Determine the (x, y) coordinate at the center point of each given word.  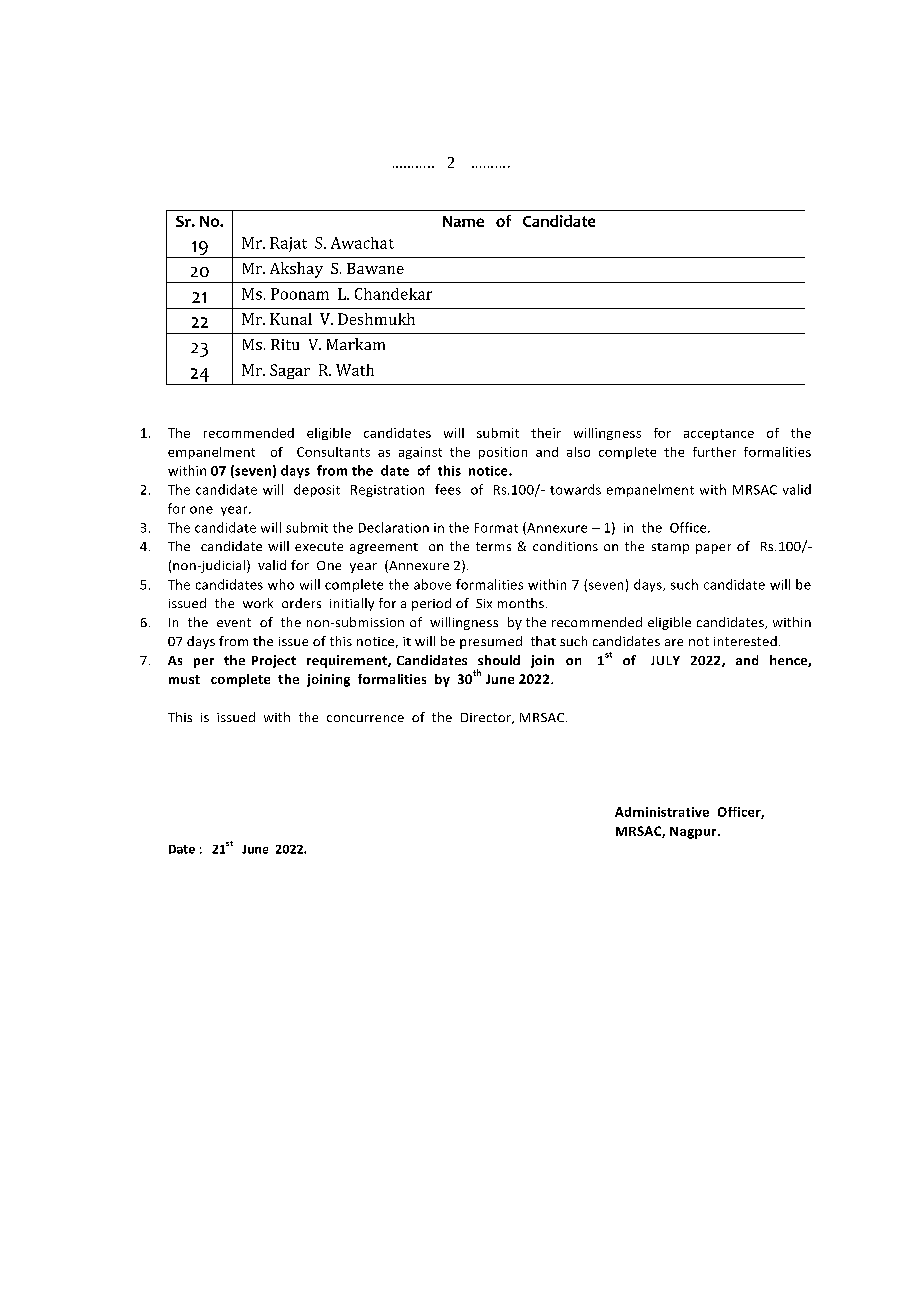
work (258, 603)
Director (487, 718)
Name (463, 221)
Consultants (333, 452)
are (674, 642)
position (503, 453)
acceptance (719, 434)
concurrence (365, 718)
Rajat (288, 244)
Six (484, 603)
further (714, 452)
